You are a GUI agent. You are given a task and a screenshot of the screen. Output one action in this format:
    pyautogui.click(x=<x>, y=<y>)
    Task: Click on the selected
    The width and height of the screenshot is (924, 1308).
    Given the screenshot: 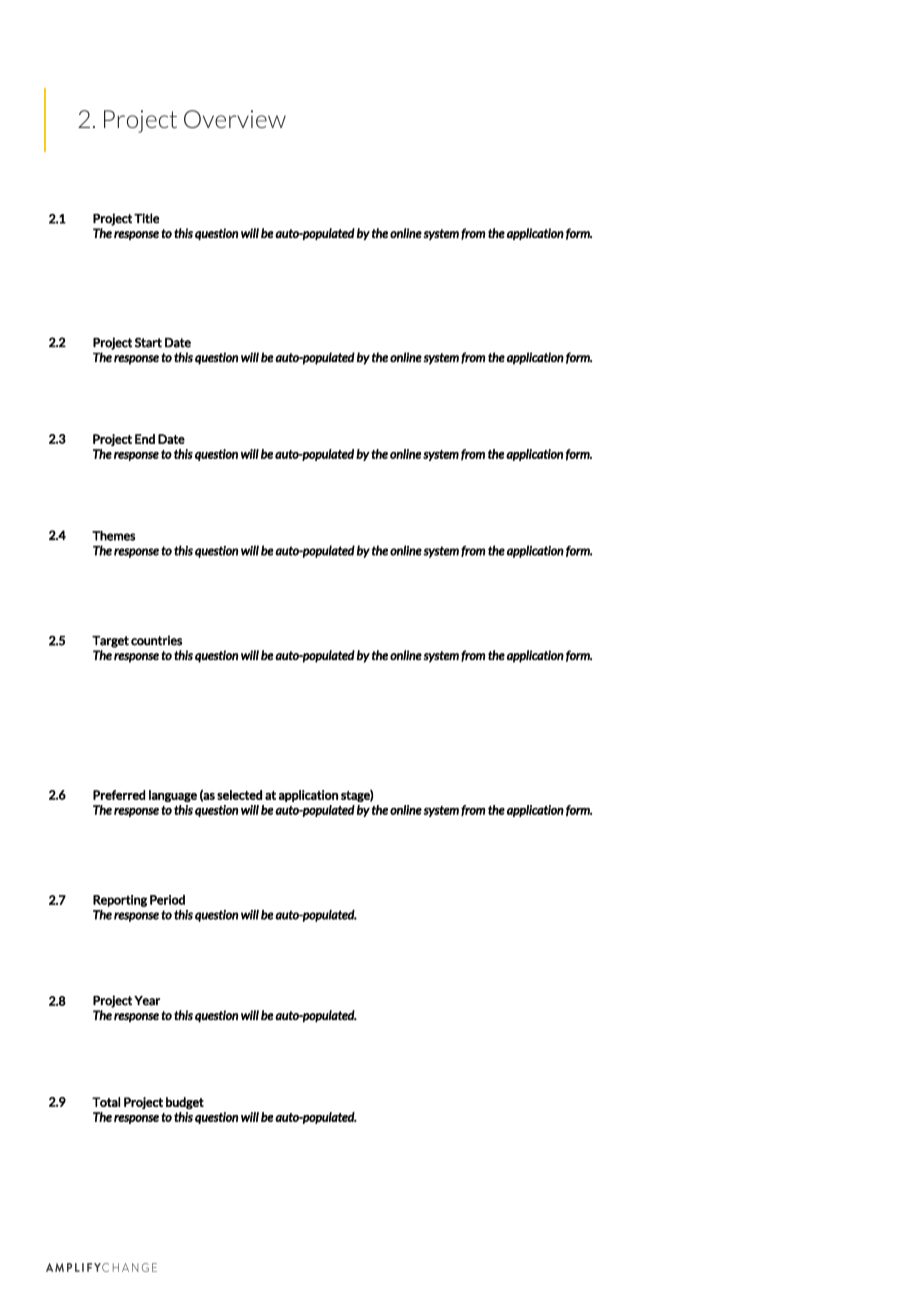 What is the action you would take?
    pyautogui.click(x=239, y=795)
